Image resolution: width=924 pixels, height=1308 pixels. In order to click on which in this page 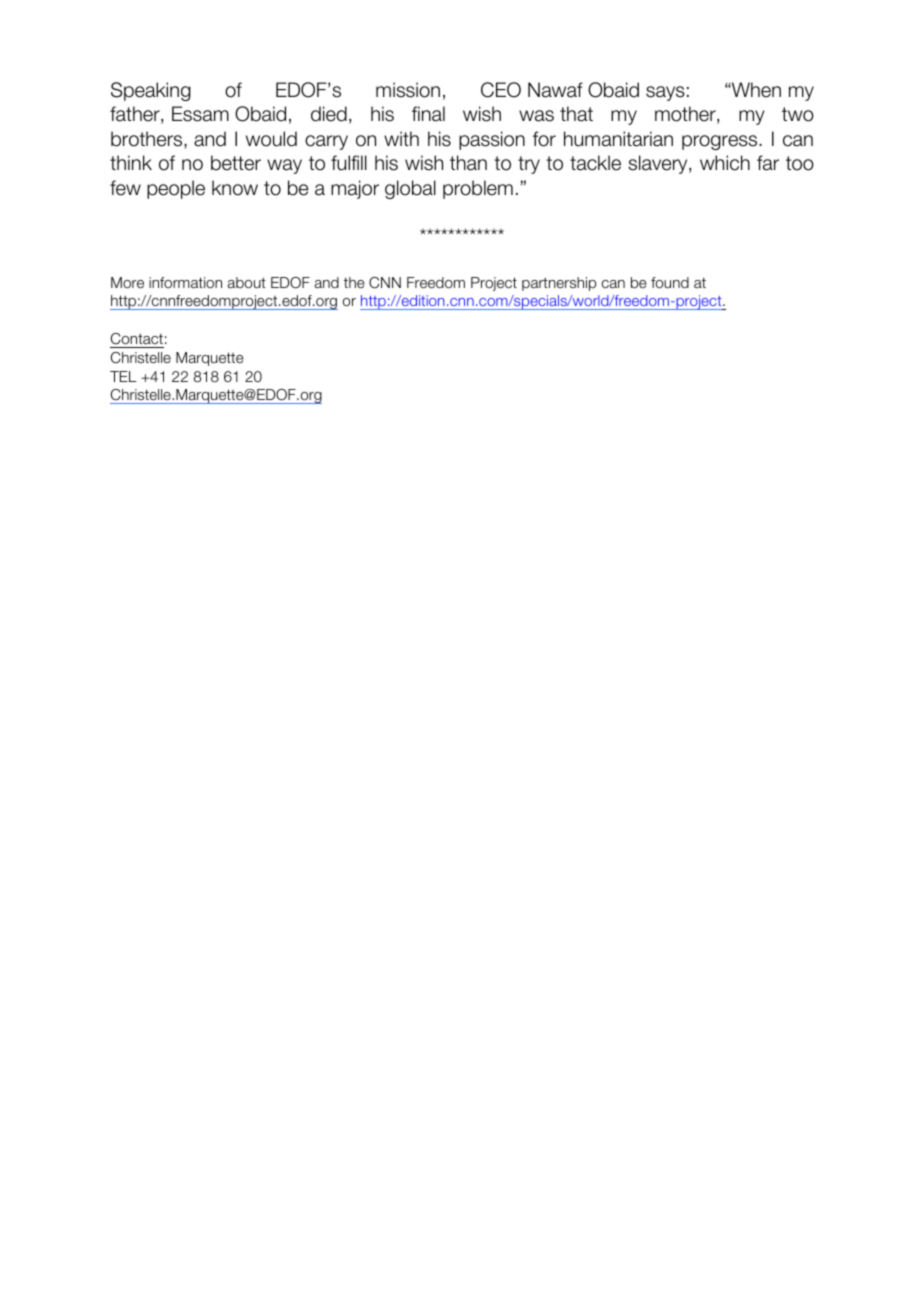, I will do `click(725, 163)`.
